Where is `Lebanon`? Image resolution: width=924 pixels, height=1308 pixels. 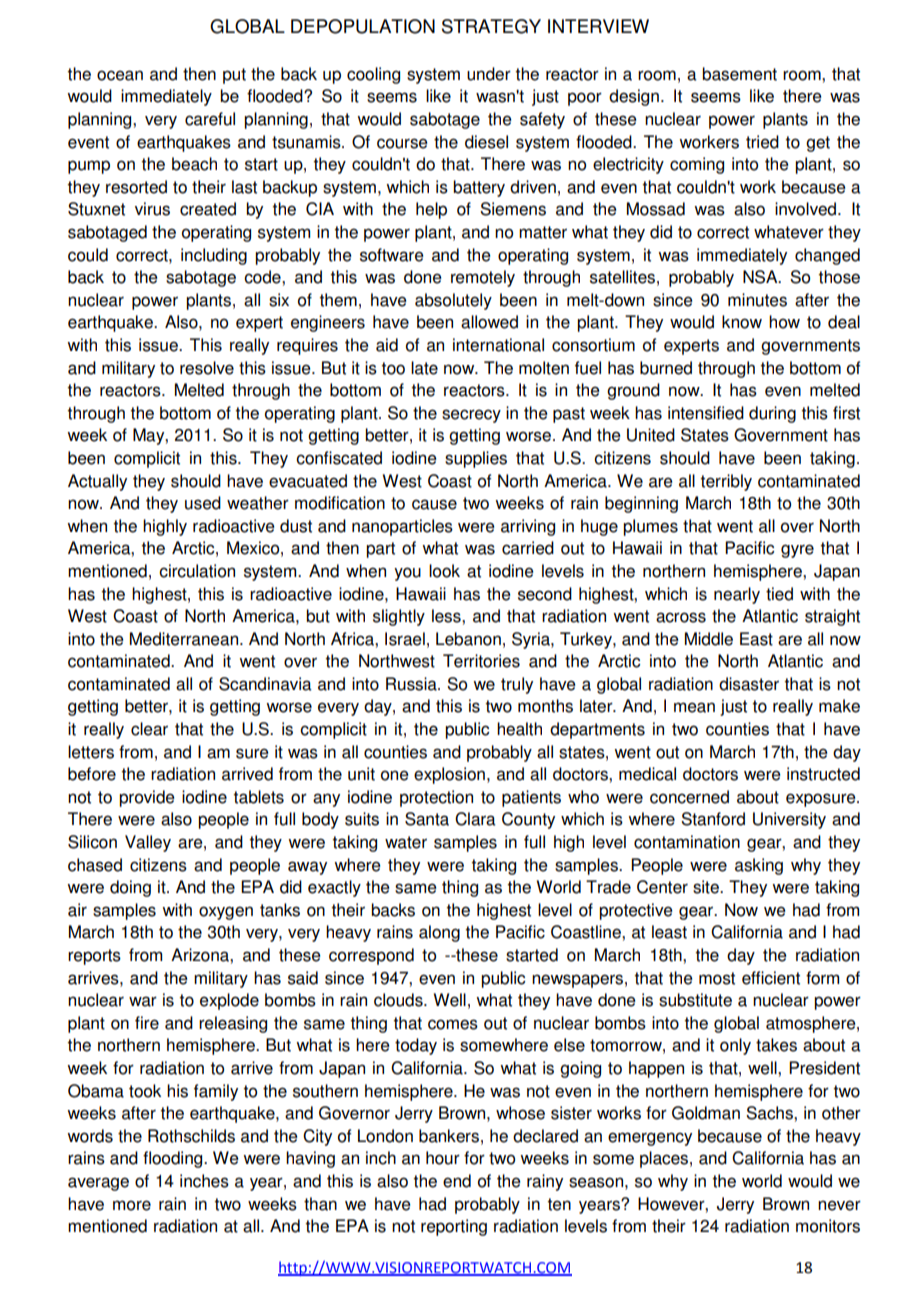
Lebanon is located at coordinates (468, 639).
